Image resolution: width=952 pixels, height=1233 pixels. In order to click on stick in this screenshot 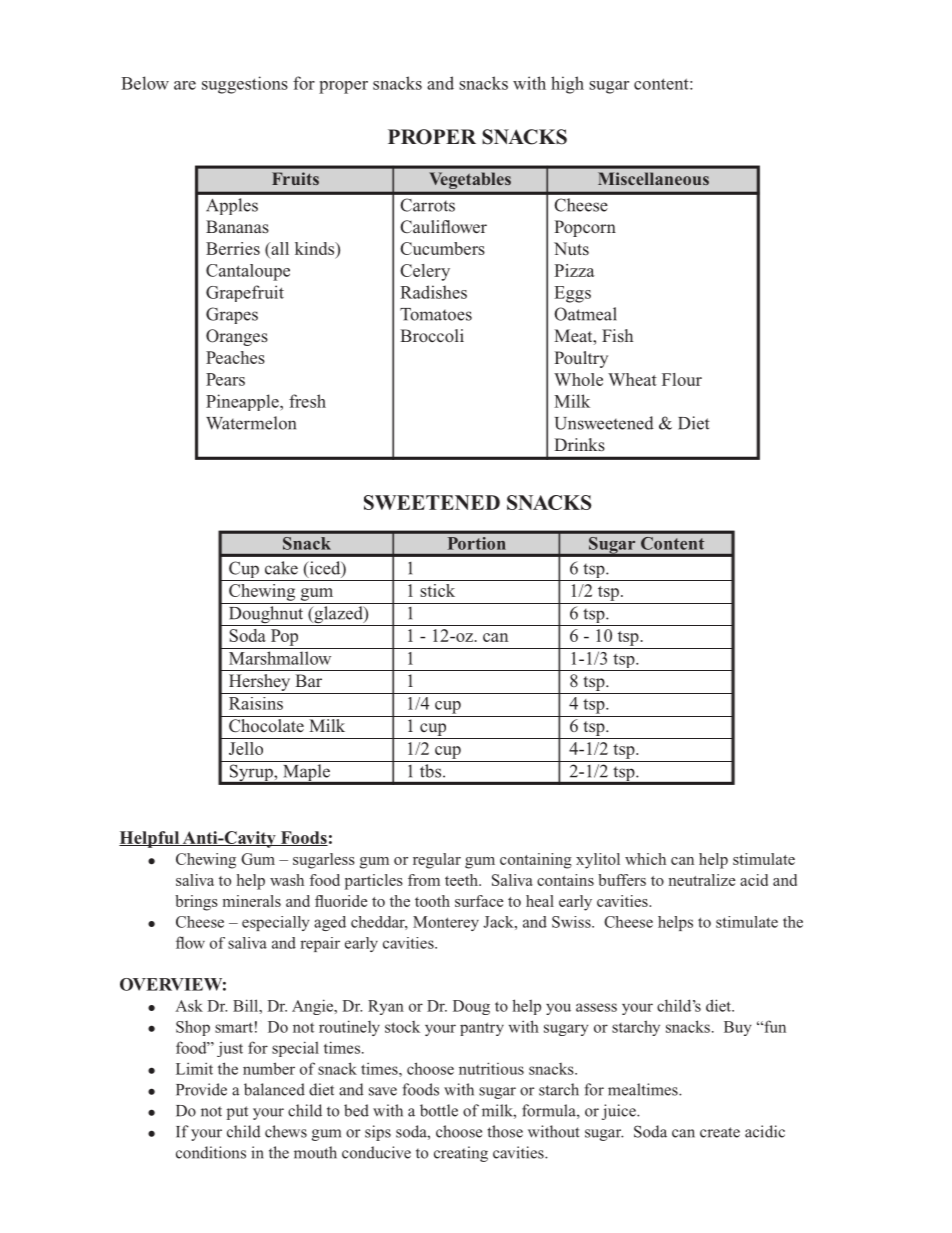, I will do `click(437, 590)`.
